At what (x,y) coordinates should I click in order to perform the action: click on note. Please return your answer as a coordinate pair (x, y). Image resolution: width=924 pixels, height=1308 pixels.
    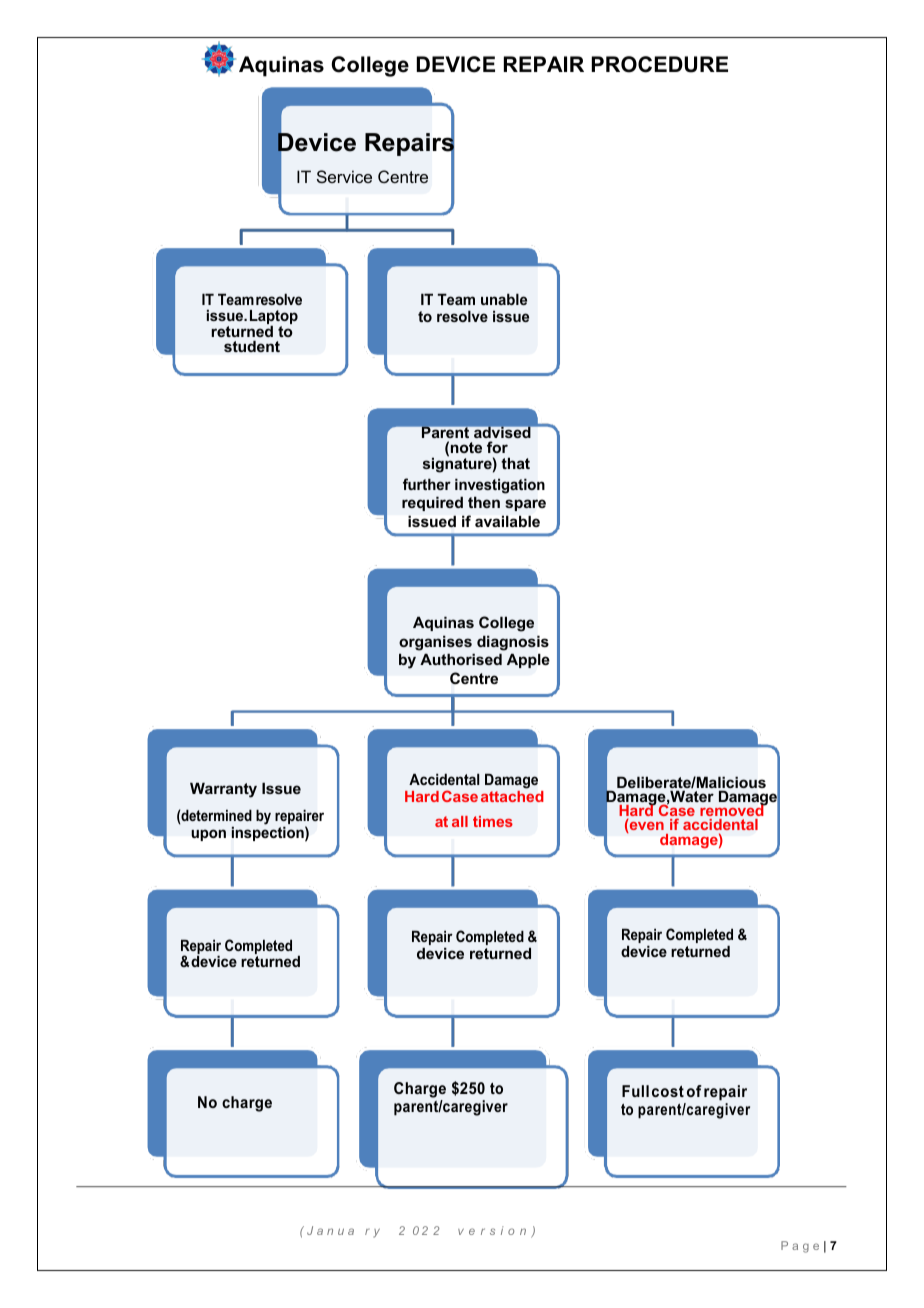
    Looking at the image, I should click on (466, 447).
